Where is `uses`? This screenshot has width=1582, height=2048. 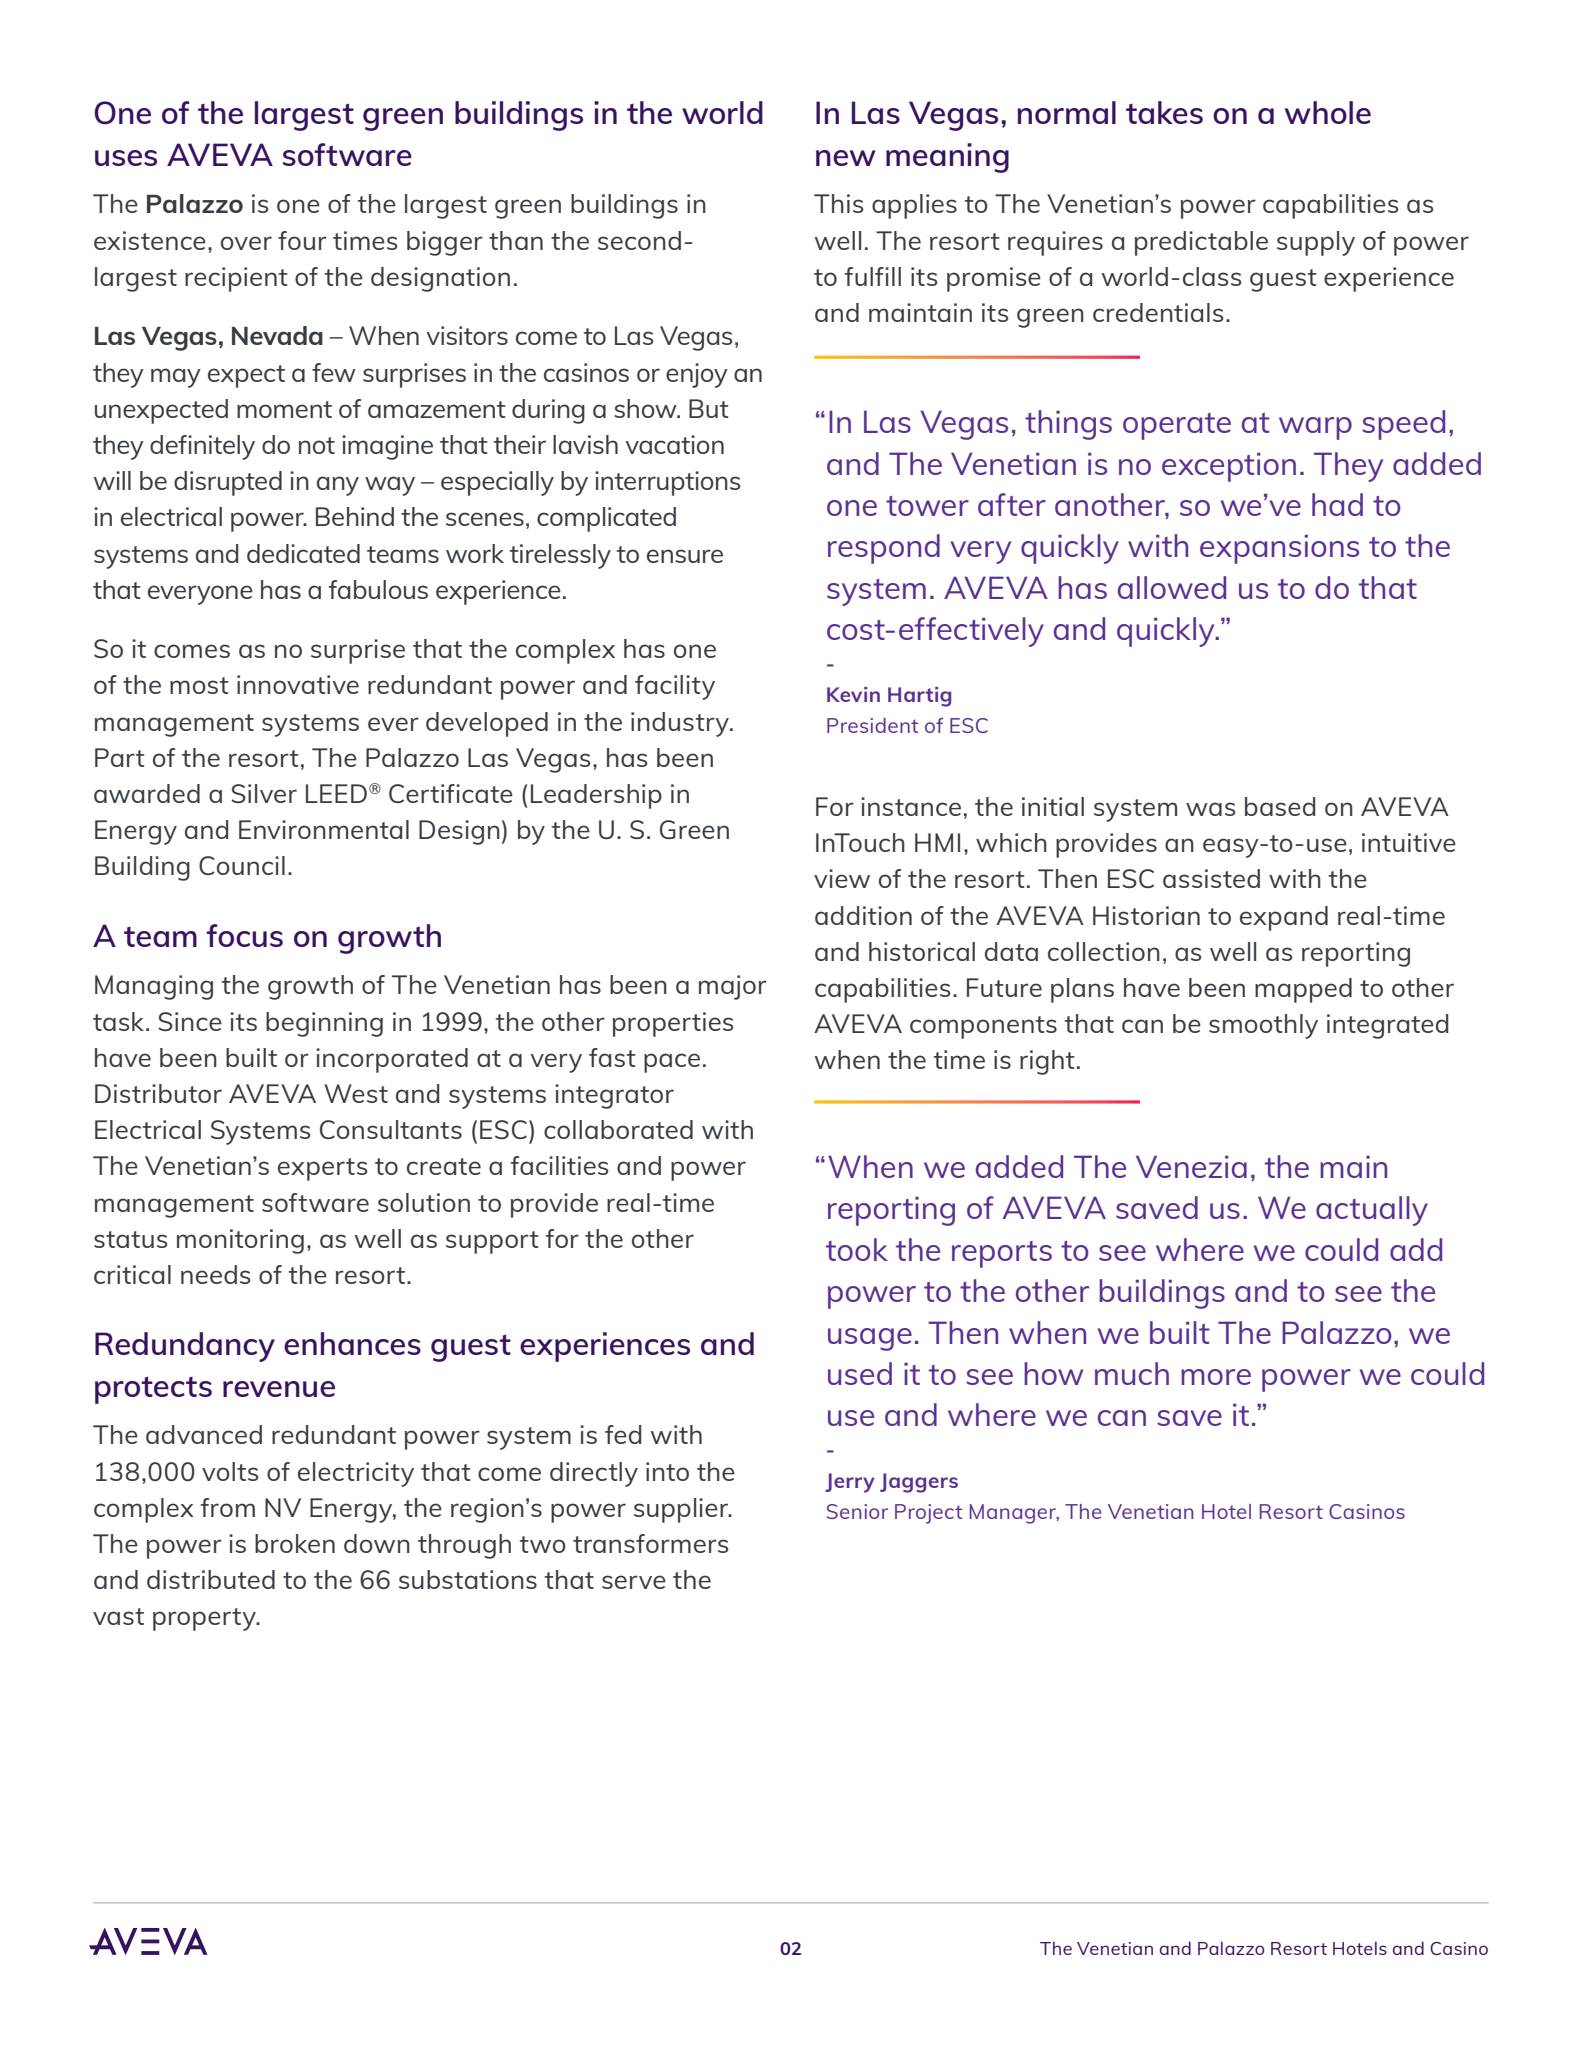 uses is located at coordinates (126, 158).
